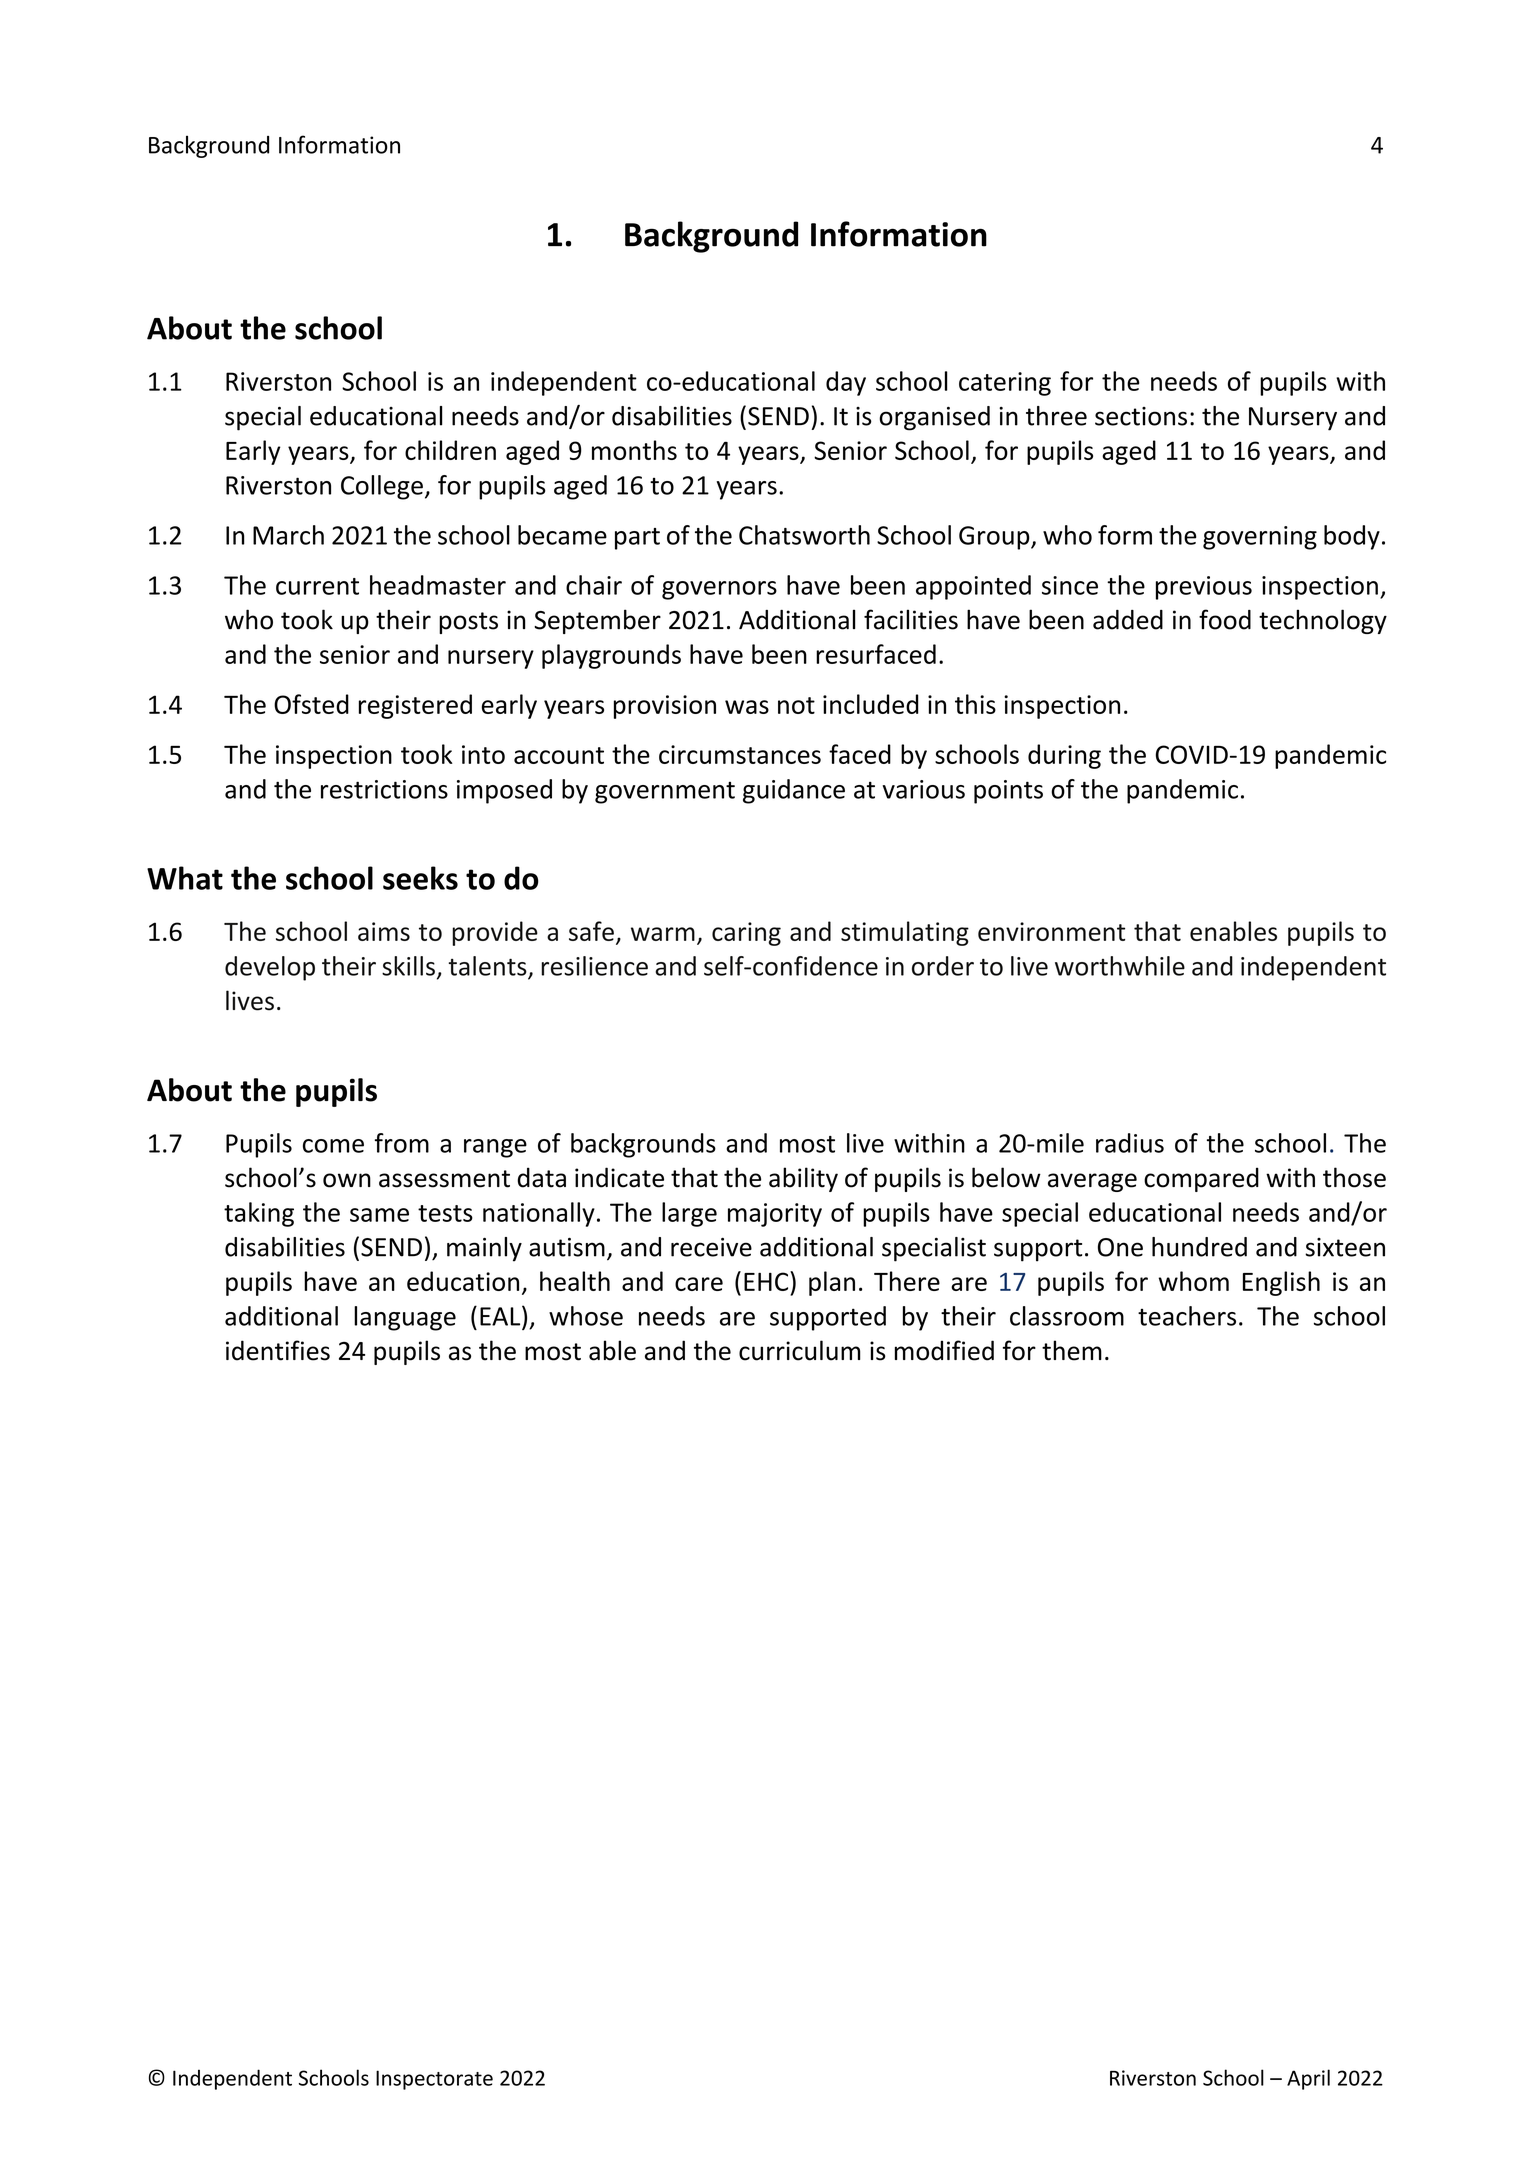  Describe the element at coordinates (270, 968) in the screenshot. I see `develop` at that location.
